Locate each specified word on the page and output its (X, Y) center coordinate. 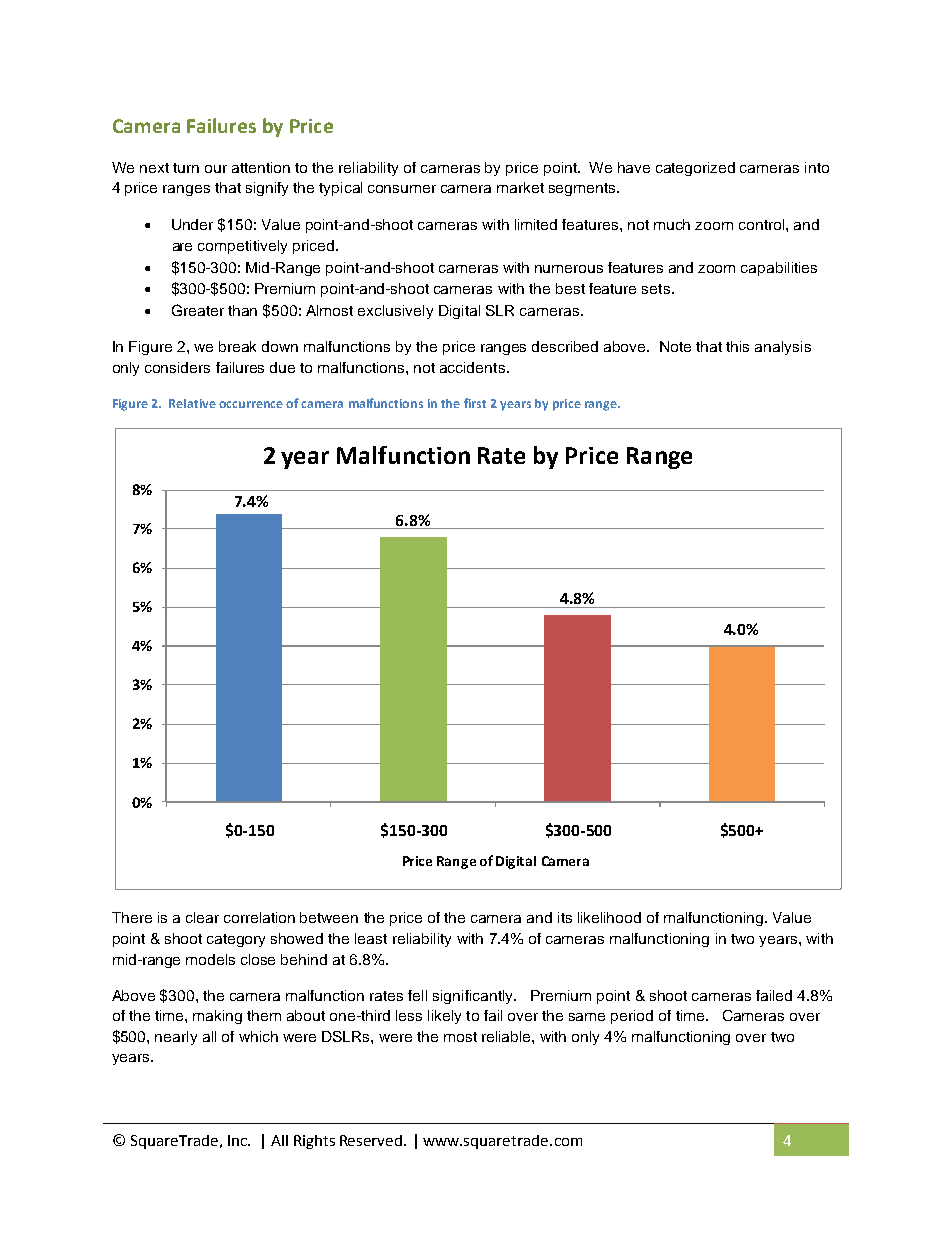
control (763, 224)
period (632, 1017)
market (520, 187)
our (216, 169)
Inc (238, 1140)
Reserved (372, 1140)
